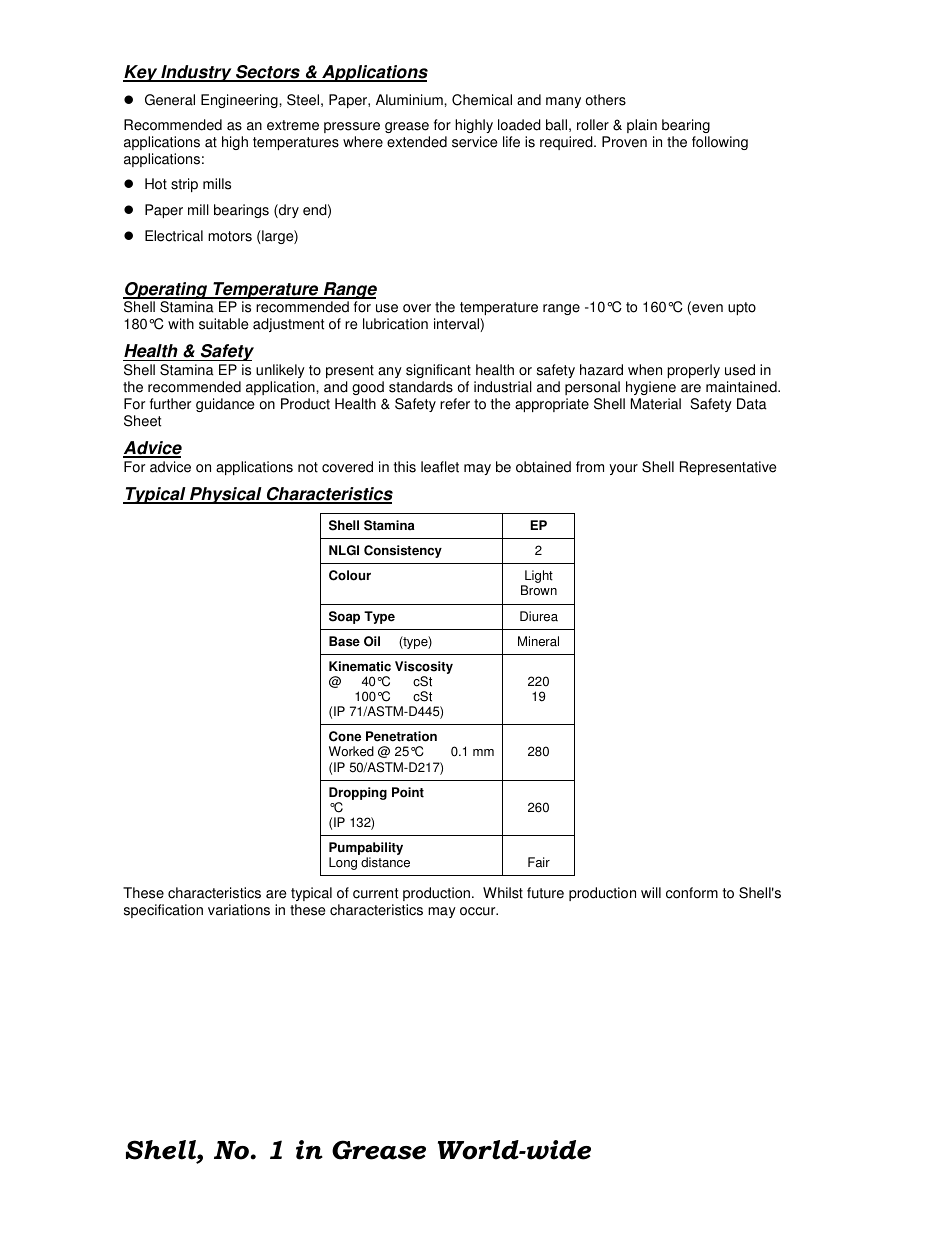  What do you see at coordinates (223, 324) in the screenshot?
I see `suitable` at bounding box center [223, 324].
